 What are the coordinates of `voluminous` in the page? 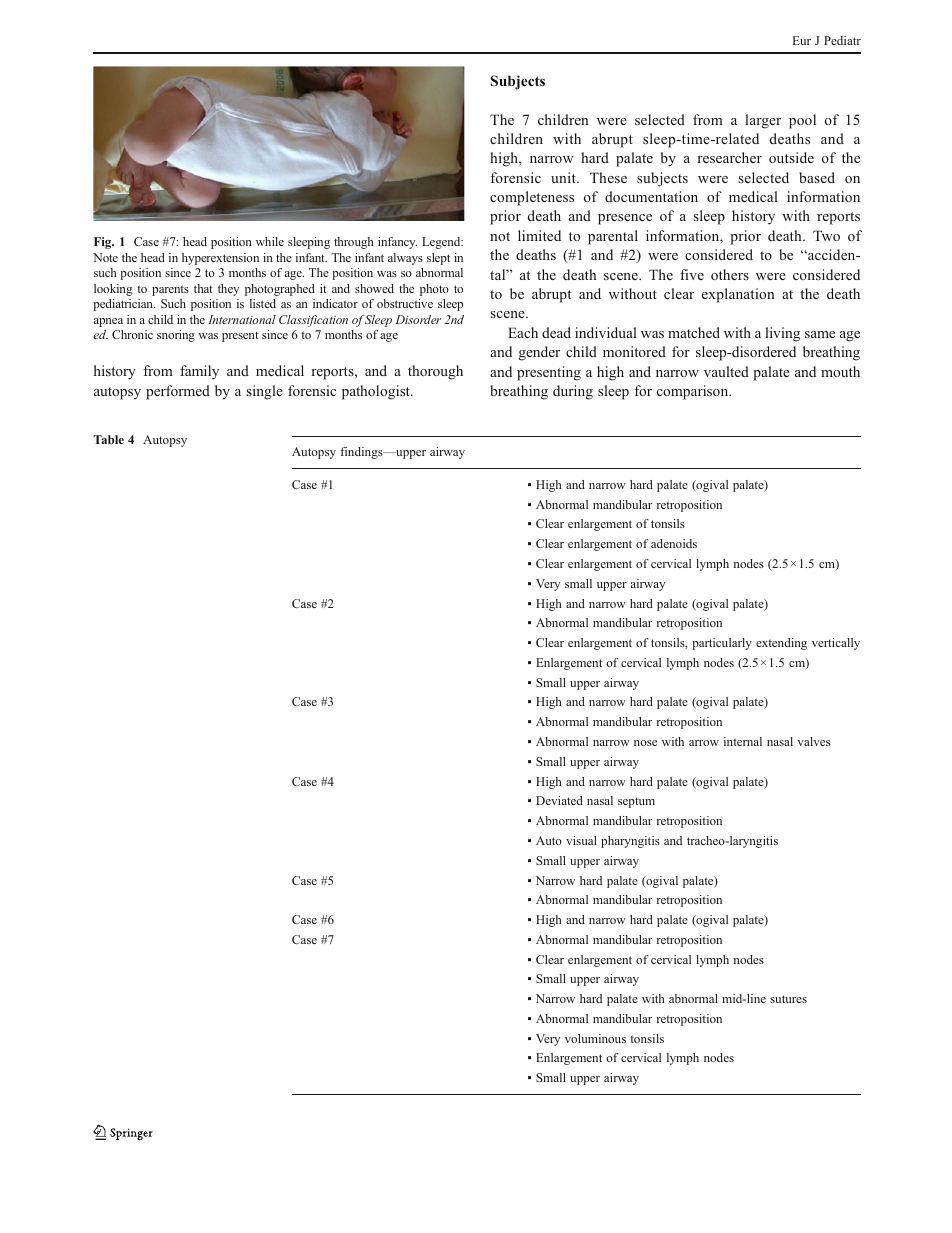 It's located at (595, 1038).
